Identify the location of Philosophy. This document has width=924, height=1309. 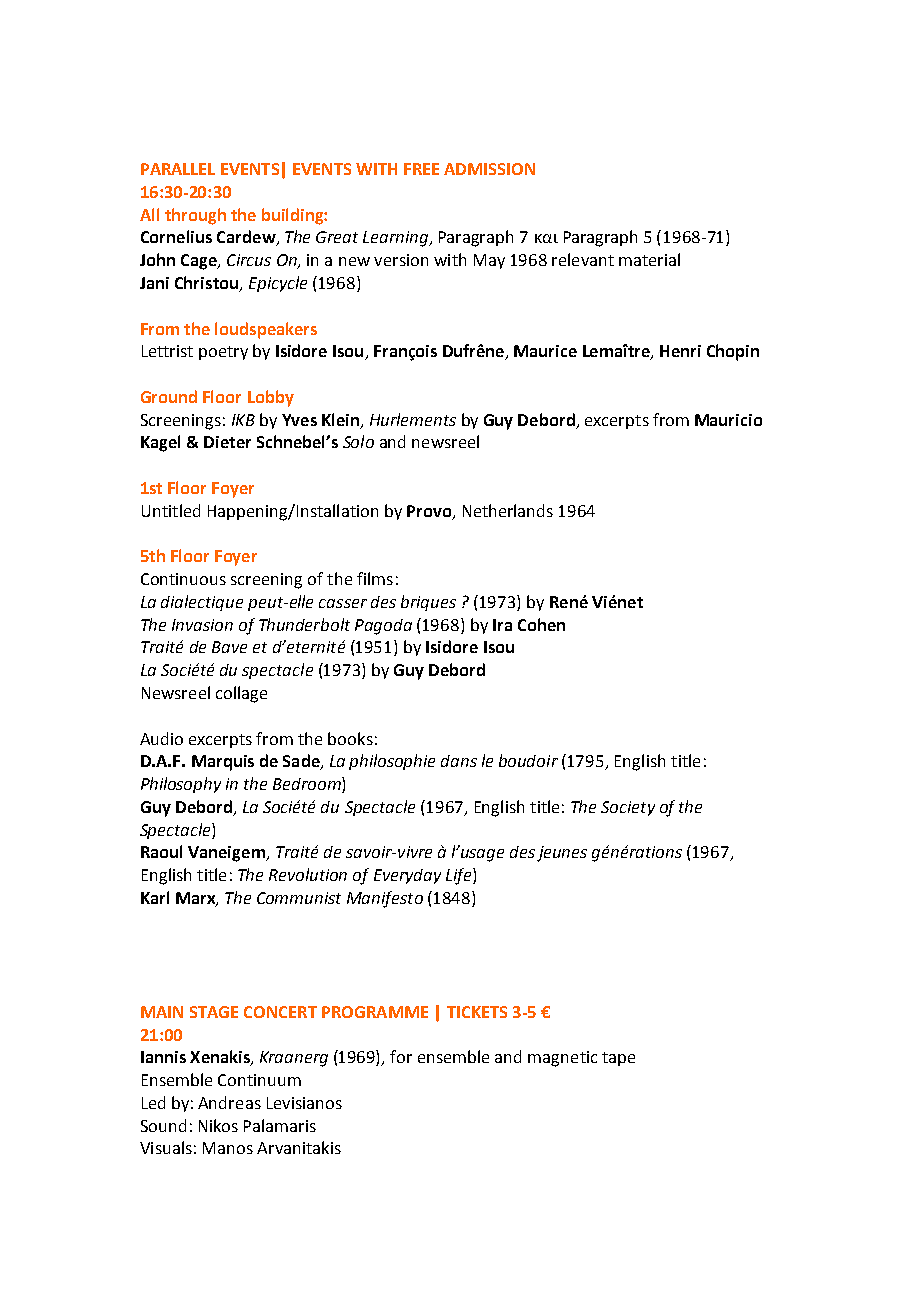
(181, 785).
